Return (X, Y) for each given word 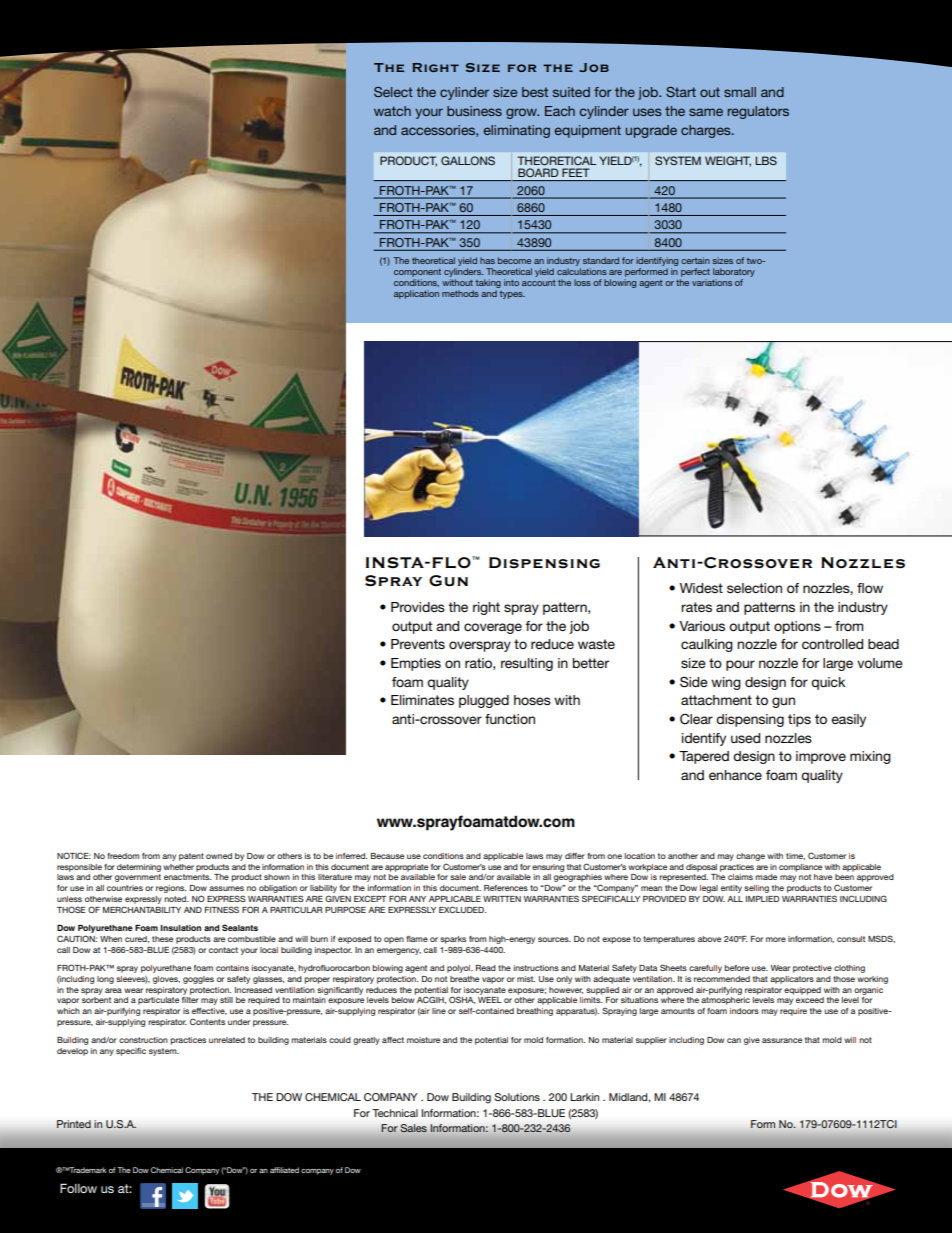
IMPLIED (762, 899)
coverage (493, 628)
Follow (78, 1188)
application (416, 294)
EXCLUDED (462, 909)
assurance (782, 1040)
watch (392, 111)
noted (176, 899)
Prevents (418, 644)
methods (460, 293)
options (797, 627)
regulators (758, 112)
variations (712, 282)
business (474, 111)
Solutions (517, 1097)
